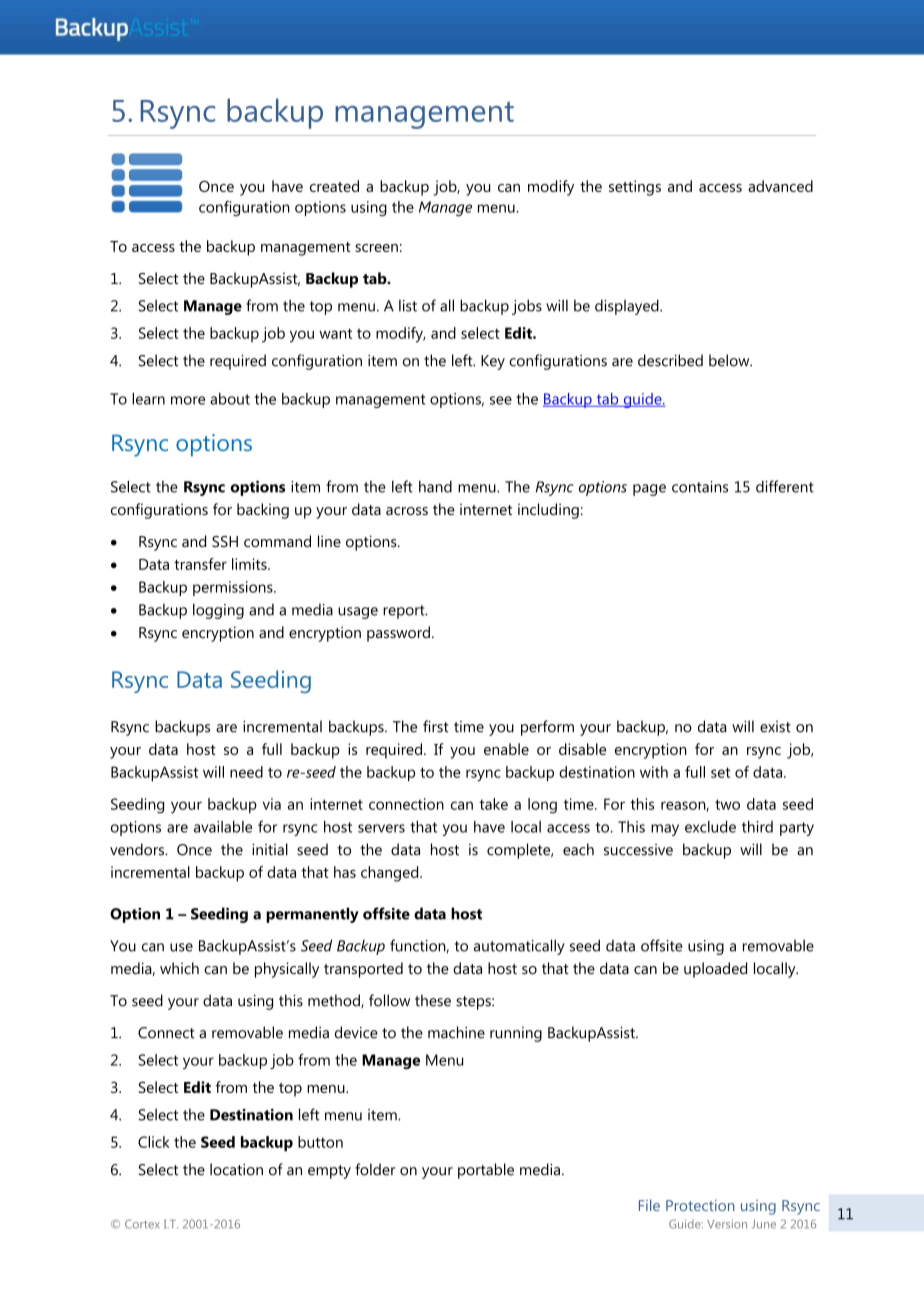 This page has width=924, height=1308. I want to click on advanced, so click(780, 186).
